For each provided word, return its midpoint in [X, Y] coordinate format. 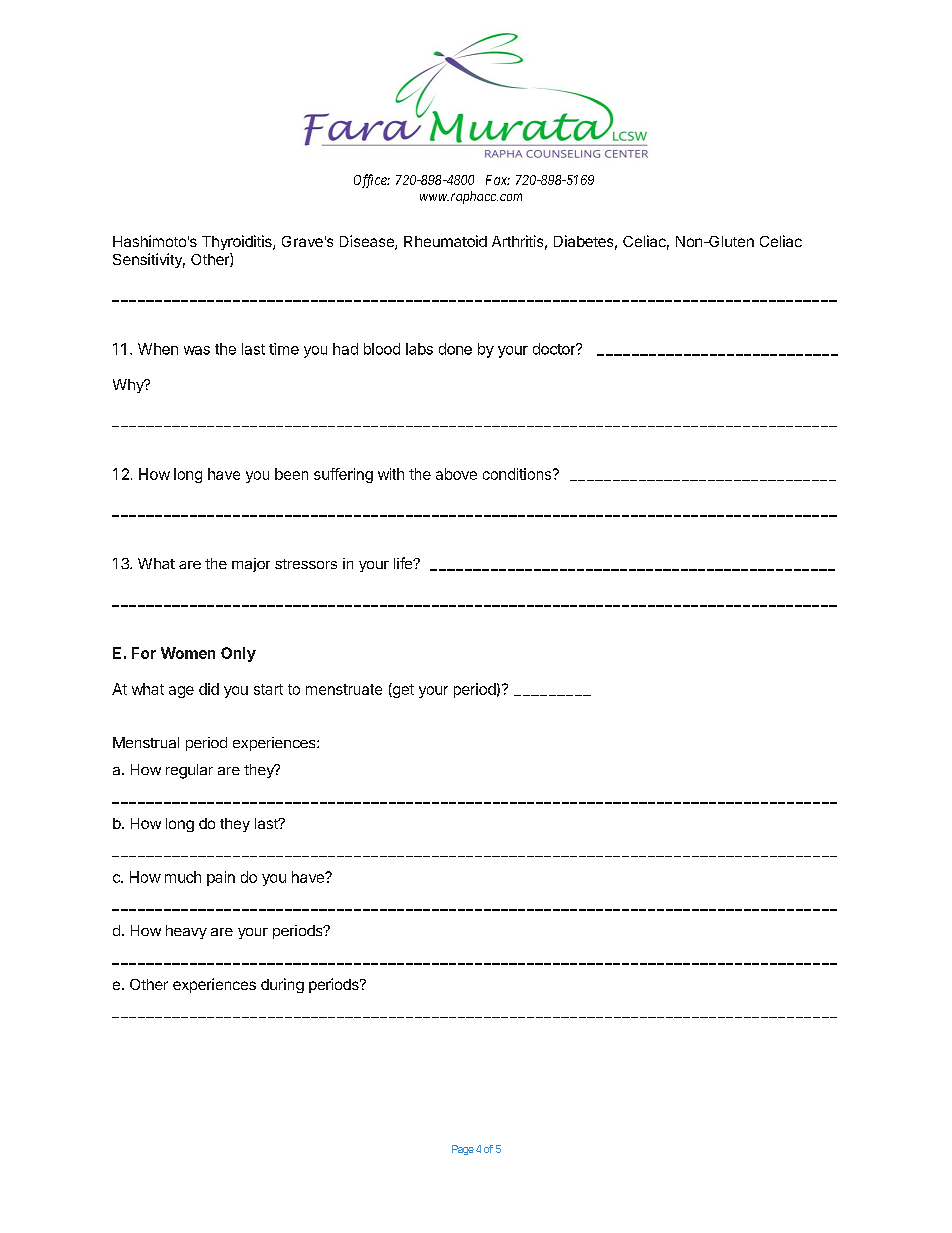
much [183, 877]
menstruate [344, 689]
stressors [306, 564]
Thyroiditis [238, 242]
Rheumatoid [445, 241]
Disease [368, 242]
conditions [518, 474]
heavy [186, 932]
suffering [343, 475]
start [268, 689]
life [404, 563]
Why [129, 386]
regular [189, 771]
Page [463, 1150]
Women [188, 653]
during [282, 985]
